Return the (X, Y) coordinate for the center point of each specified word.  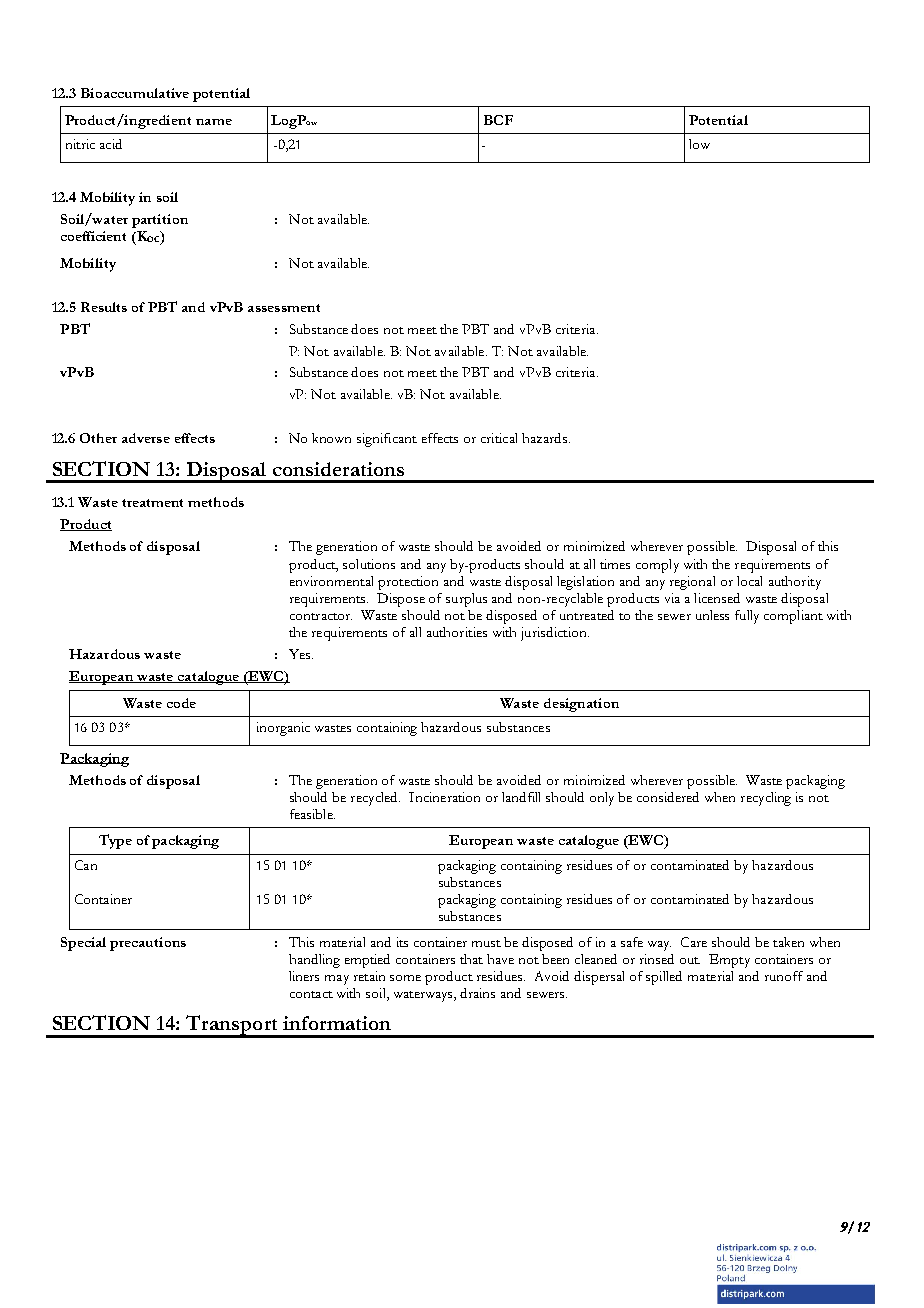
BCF (498, 120)
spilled (664, 978)
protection (408, 583)
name (214, 122)
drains (477, 993)
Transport (232, 1026)
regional (692, 583)
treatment (152, 503)
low (699, 144)
